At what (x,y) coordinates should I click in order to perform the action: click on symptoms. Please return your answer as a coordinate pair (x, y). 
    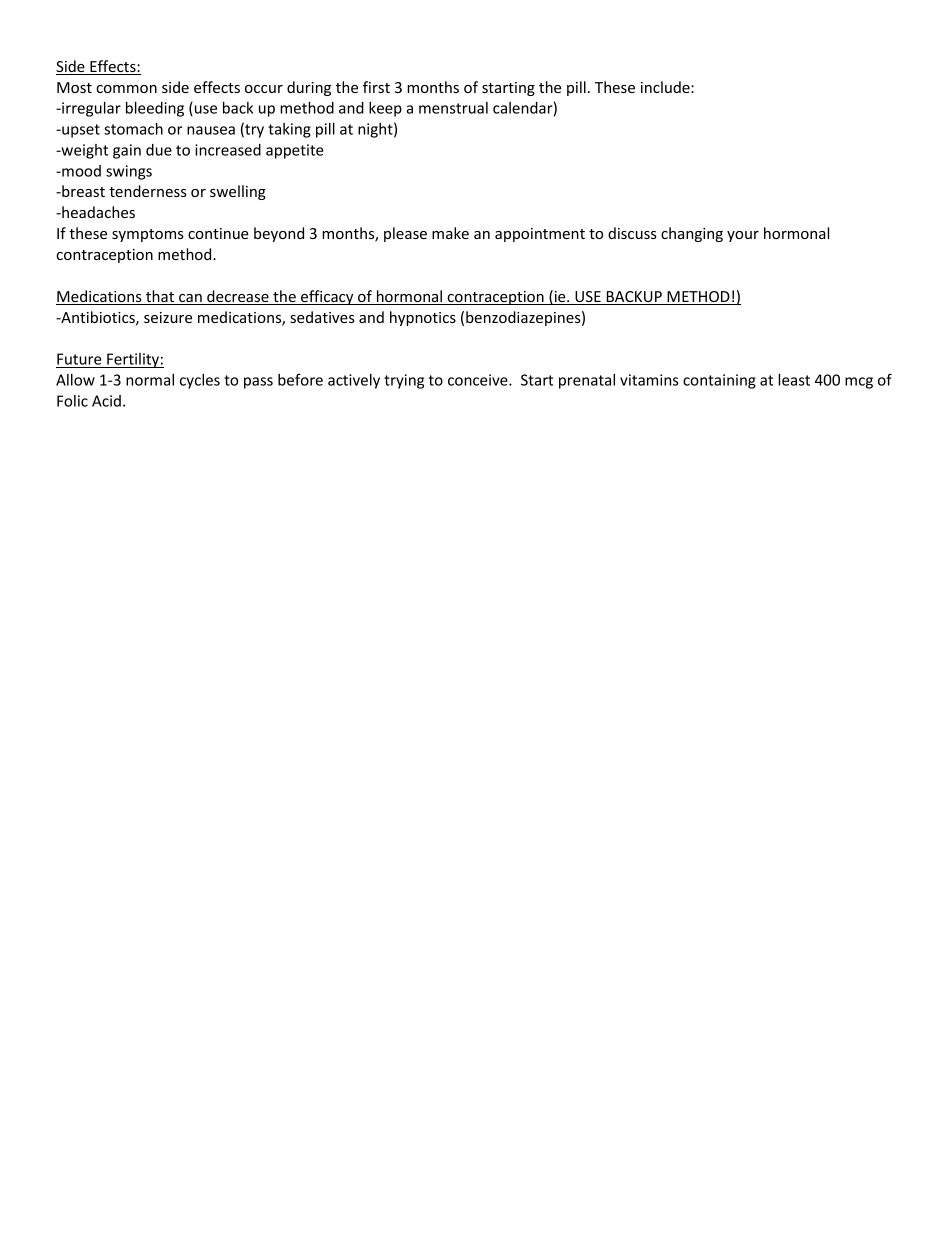
    Looking at the image, I should click on (148, 235).
